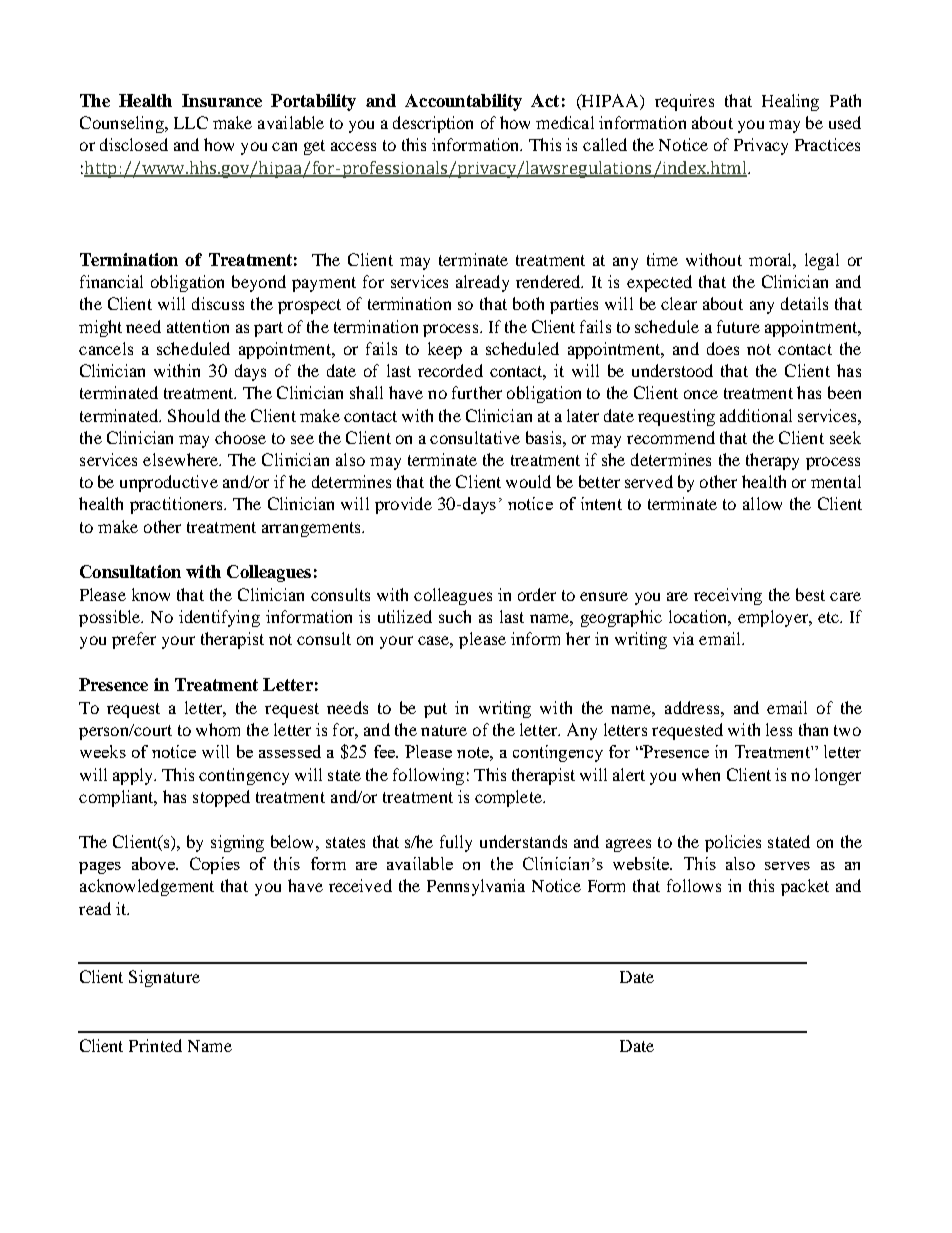  Describe the element at coordinates (219, 618) in the screenshot. I see `identifying` at that location.
